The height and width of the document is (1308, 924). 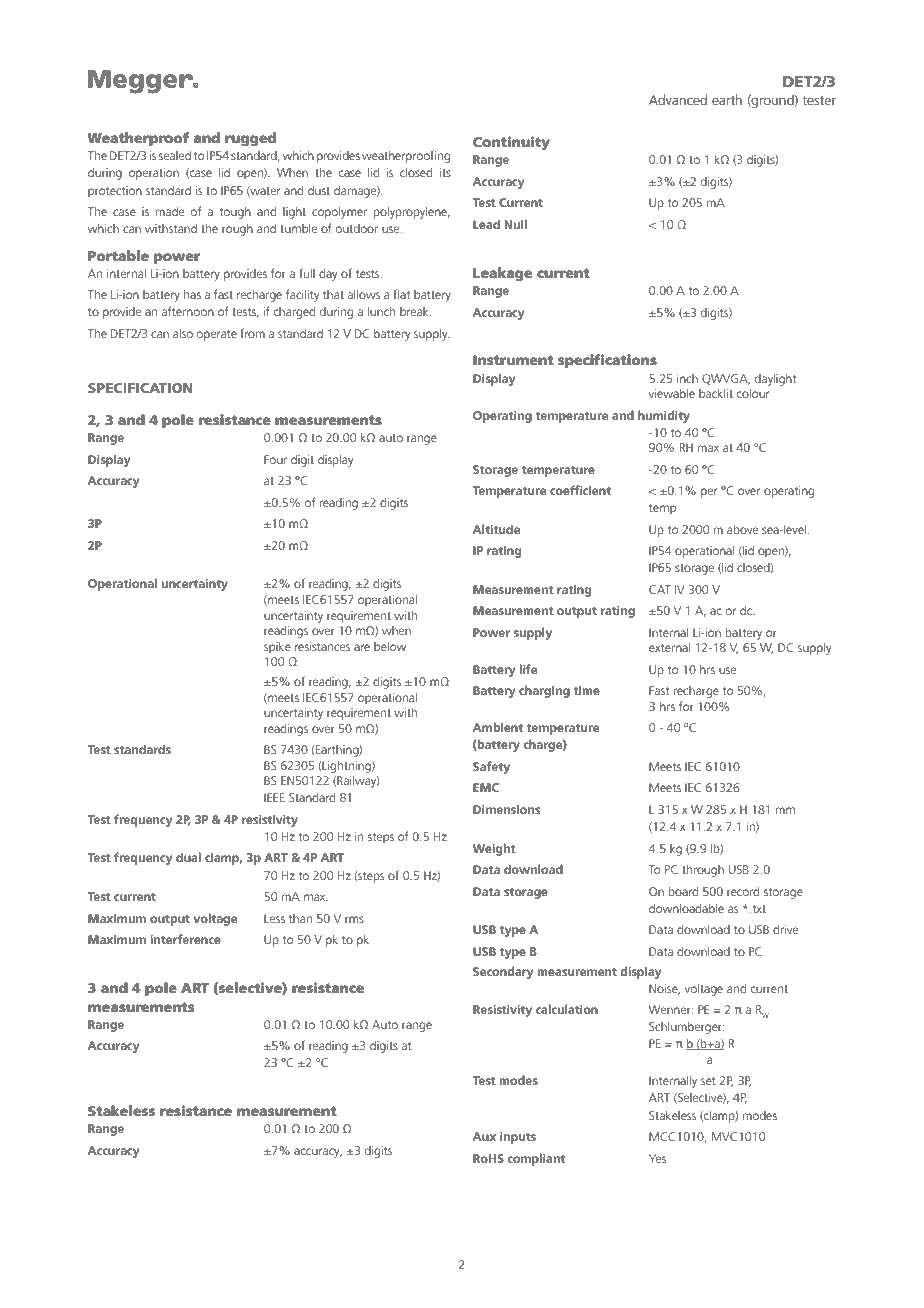 What do you see at coordinates (175, 155) in the document?
I see `sealed` at bounding box center [175, 155].
